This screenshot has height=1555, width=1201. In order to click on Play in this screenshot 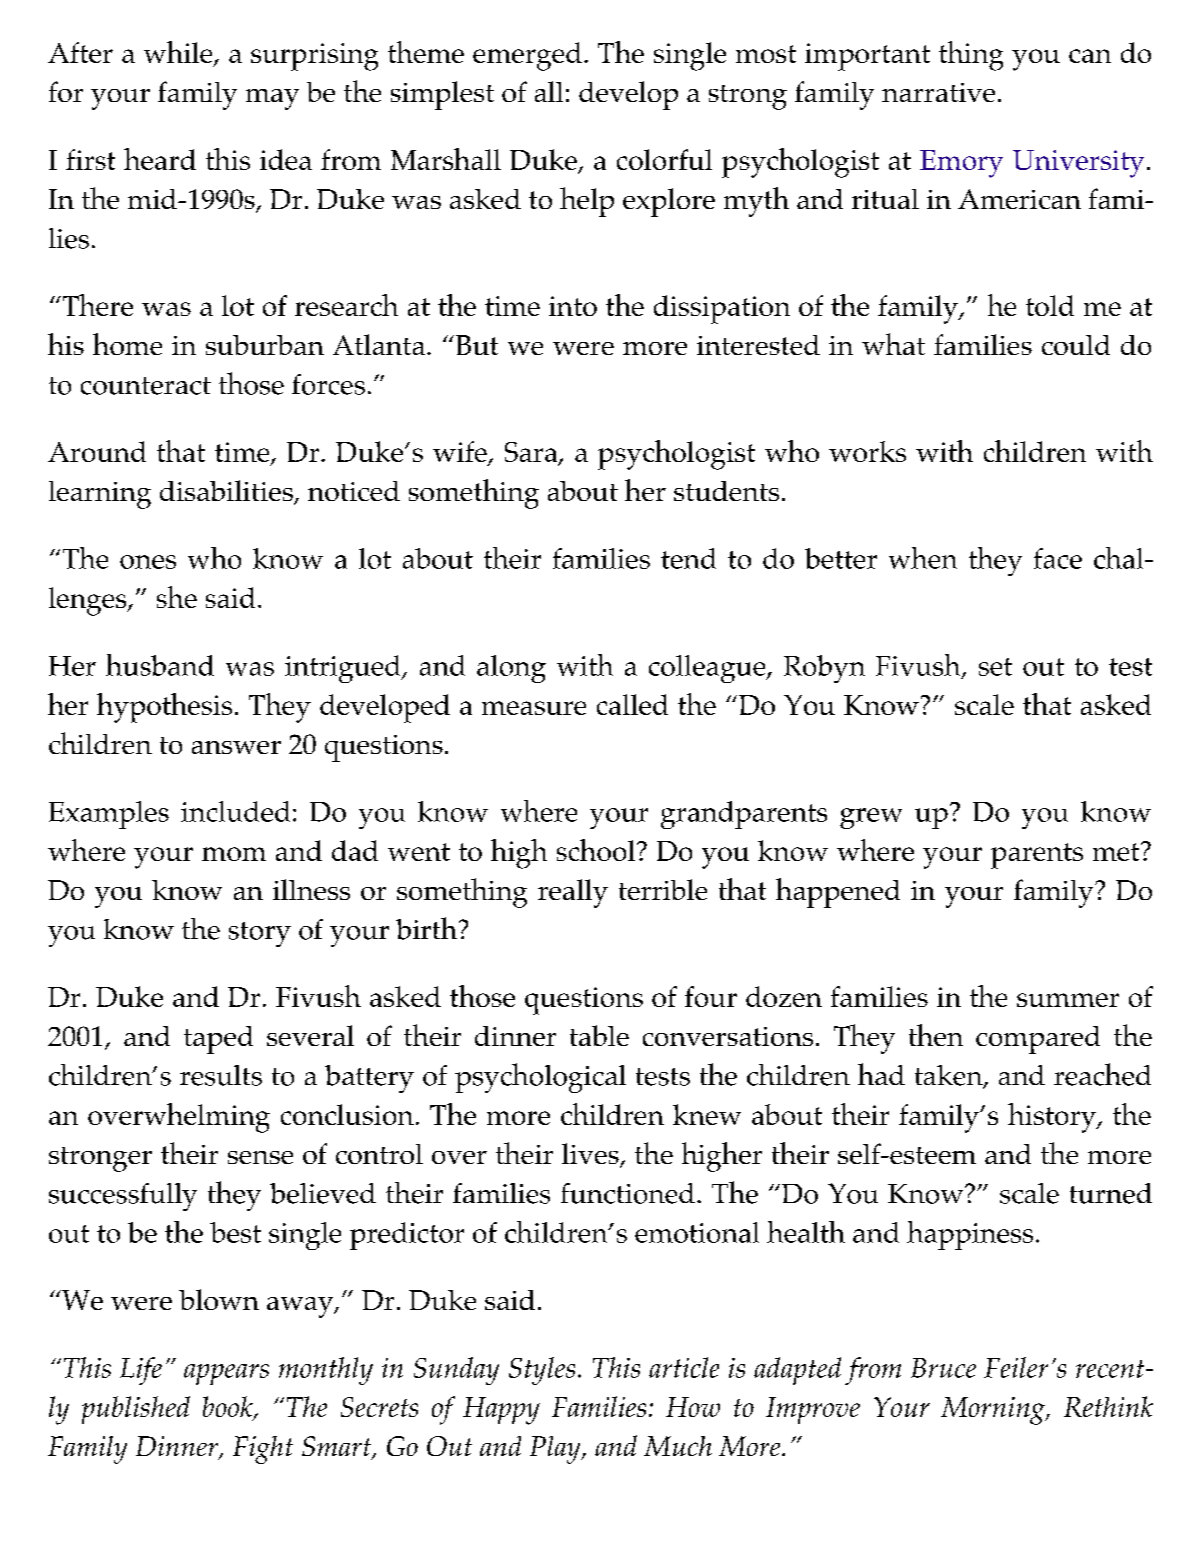, I will do `click(556, 1450)`.
